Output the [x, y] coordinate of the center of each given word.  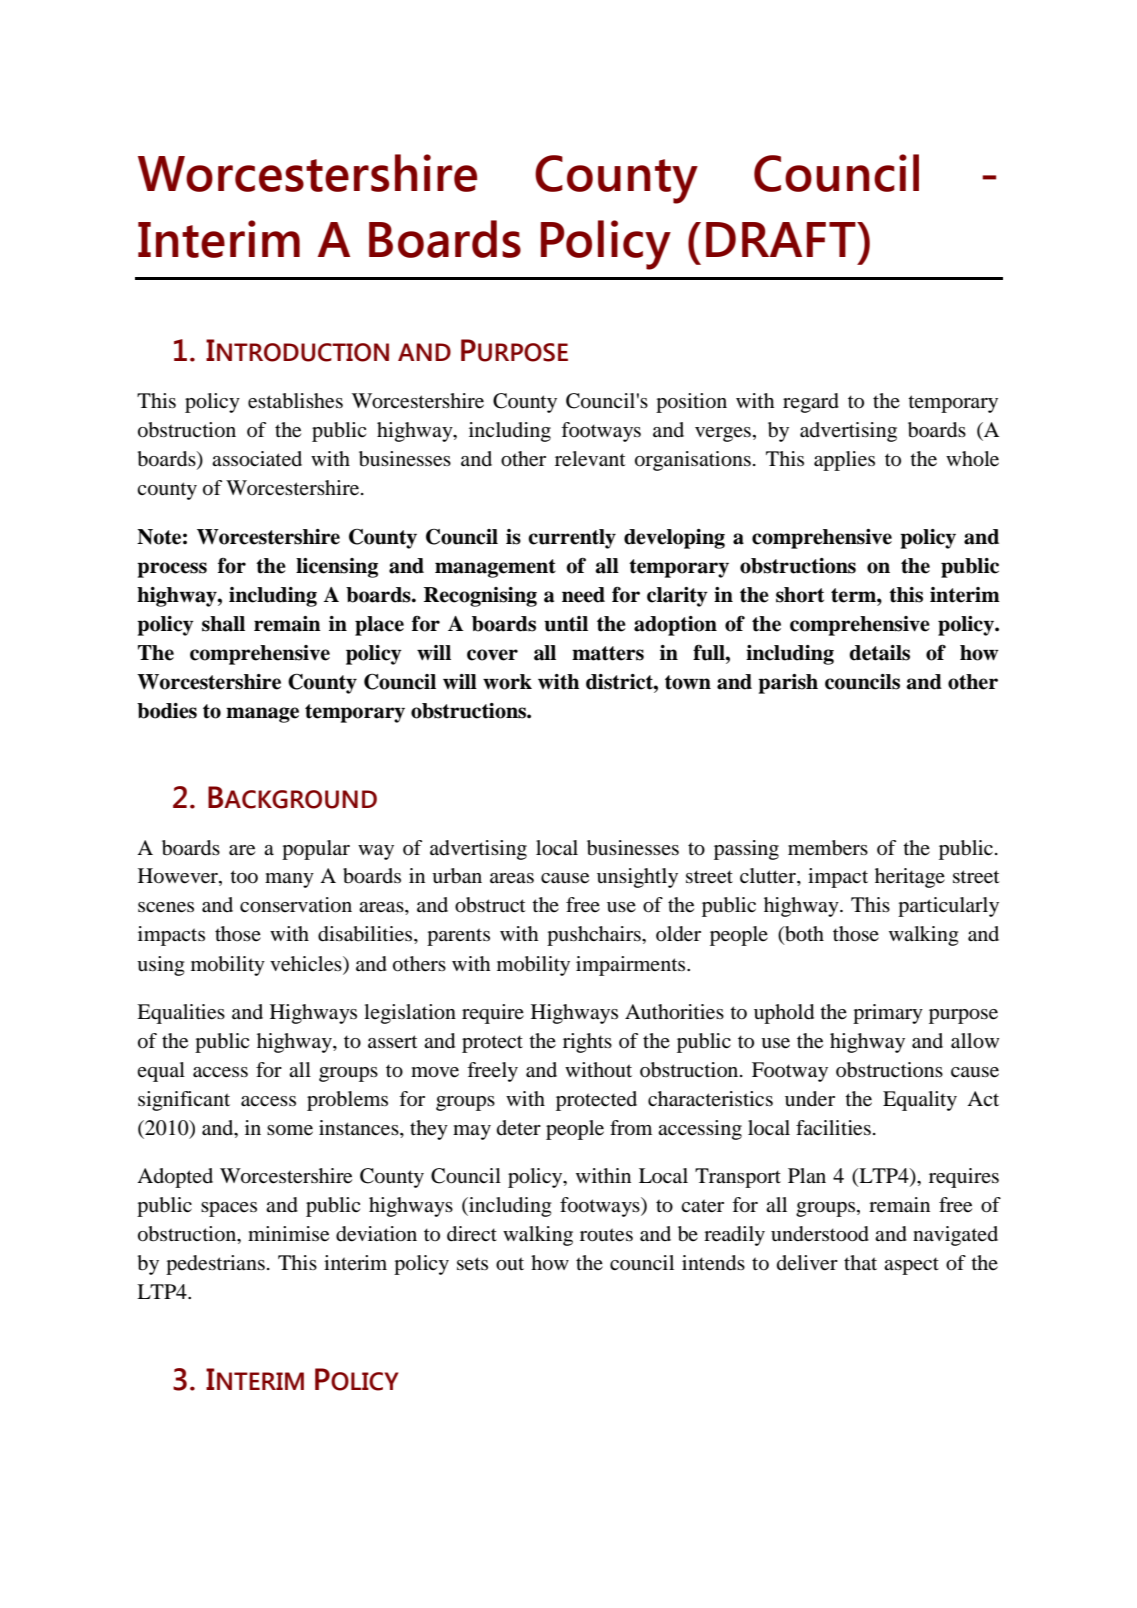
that [860, 1262]
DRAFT [782, 239]
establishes [295, 401]
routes [606, 1235]
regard [811, 403]
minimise [288, 1234]
